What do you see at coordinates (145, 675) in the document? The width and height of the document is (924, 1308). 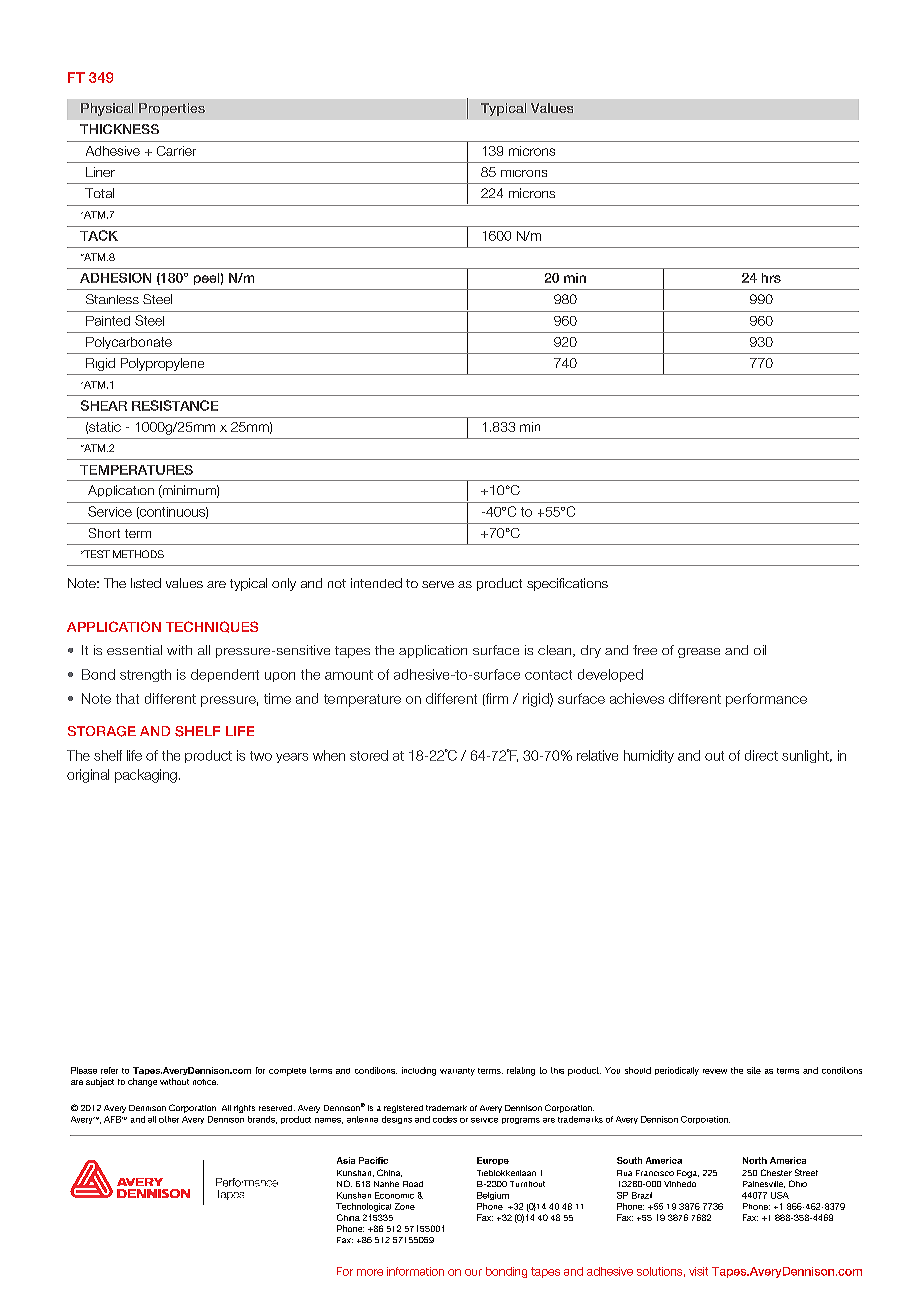 I see `strength` at bounding box center [145, 675].
